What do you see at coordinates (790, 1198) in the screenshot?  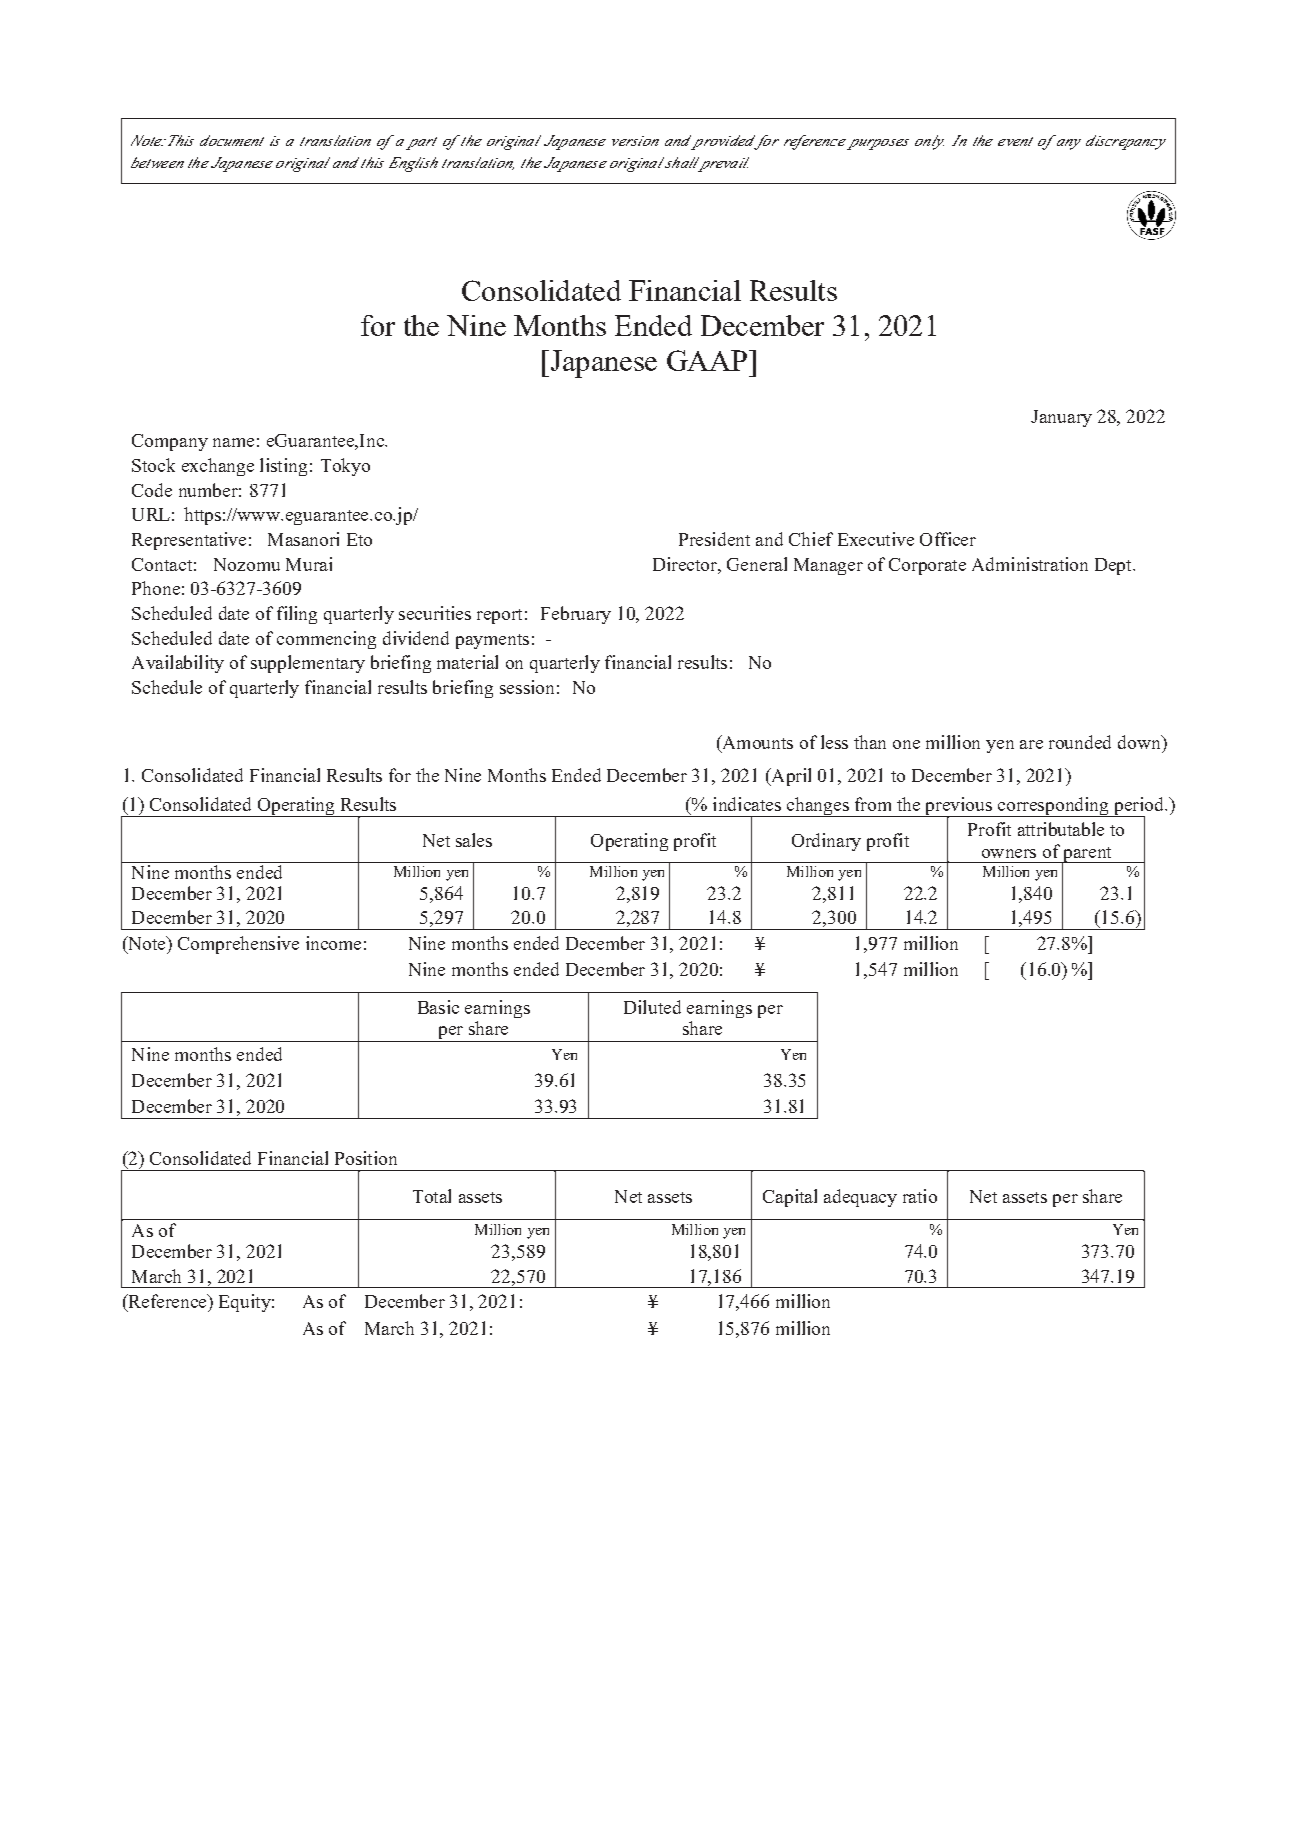 I see `Capital` at bounding box center [790, 1198].
